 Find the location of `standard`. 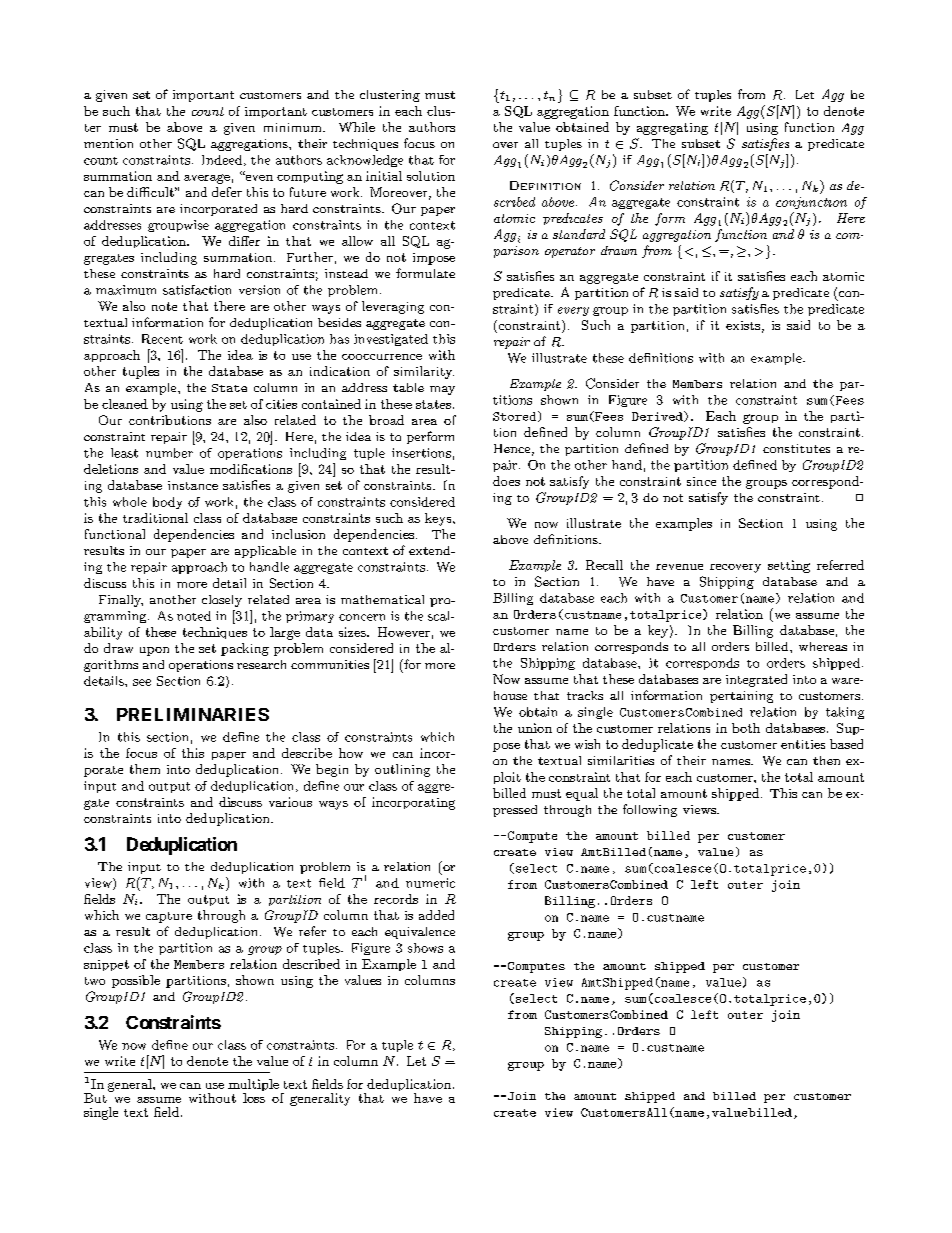

standard is located at coordinates (579, 234).
